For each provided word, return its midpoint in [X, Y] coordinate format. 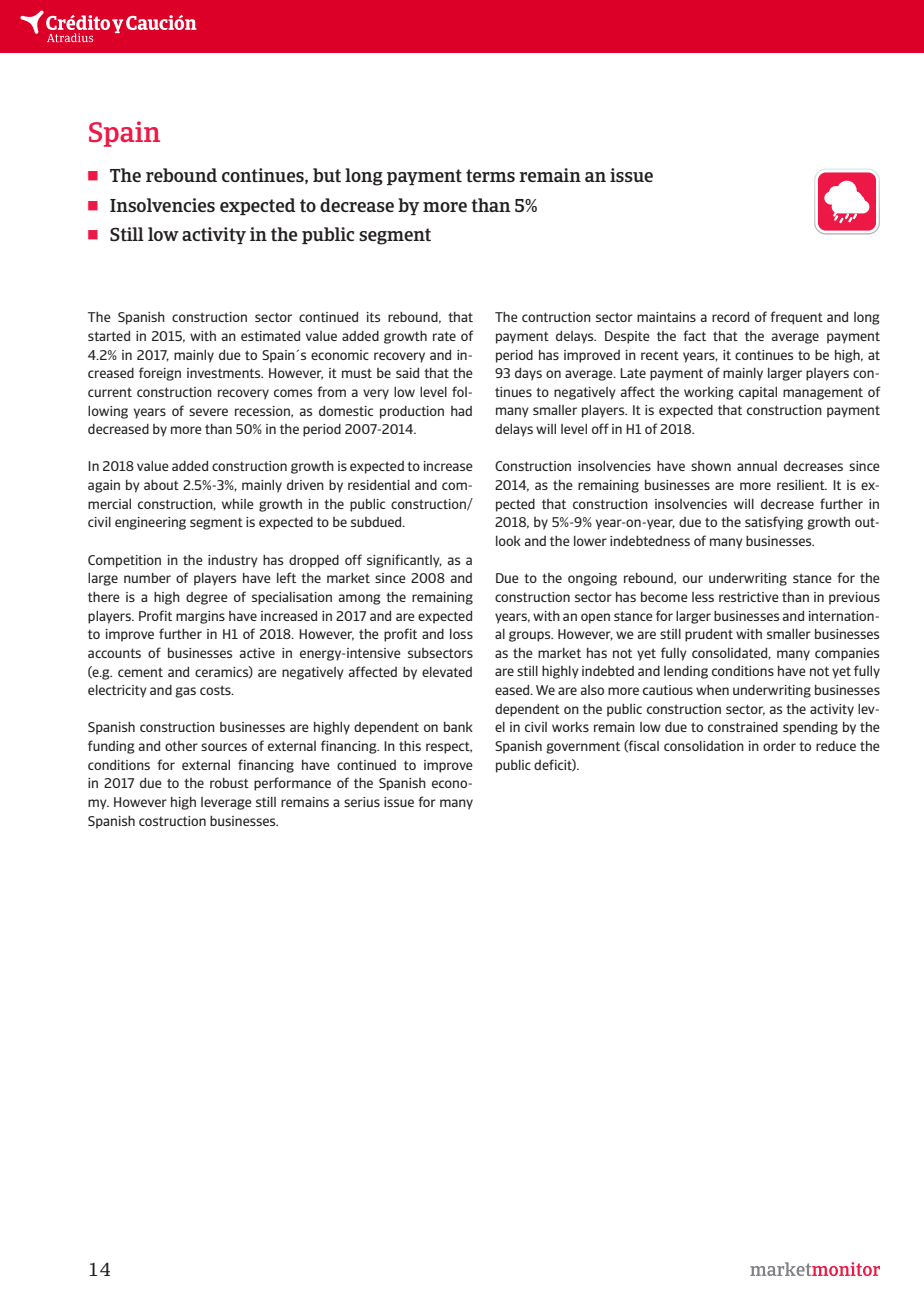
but [327, 175]
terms [490, 175]
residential [379, 485]
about [161, 485]
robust [229, 783]
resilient [802, 485]
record [730, 317]
